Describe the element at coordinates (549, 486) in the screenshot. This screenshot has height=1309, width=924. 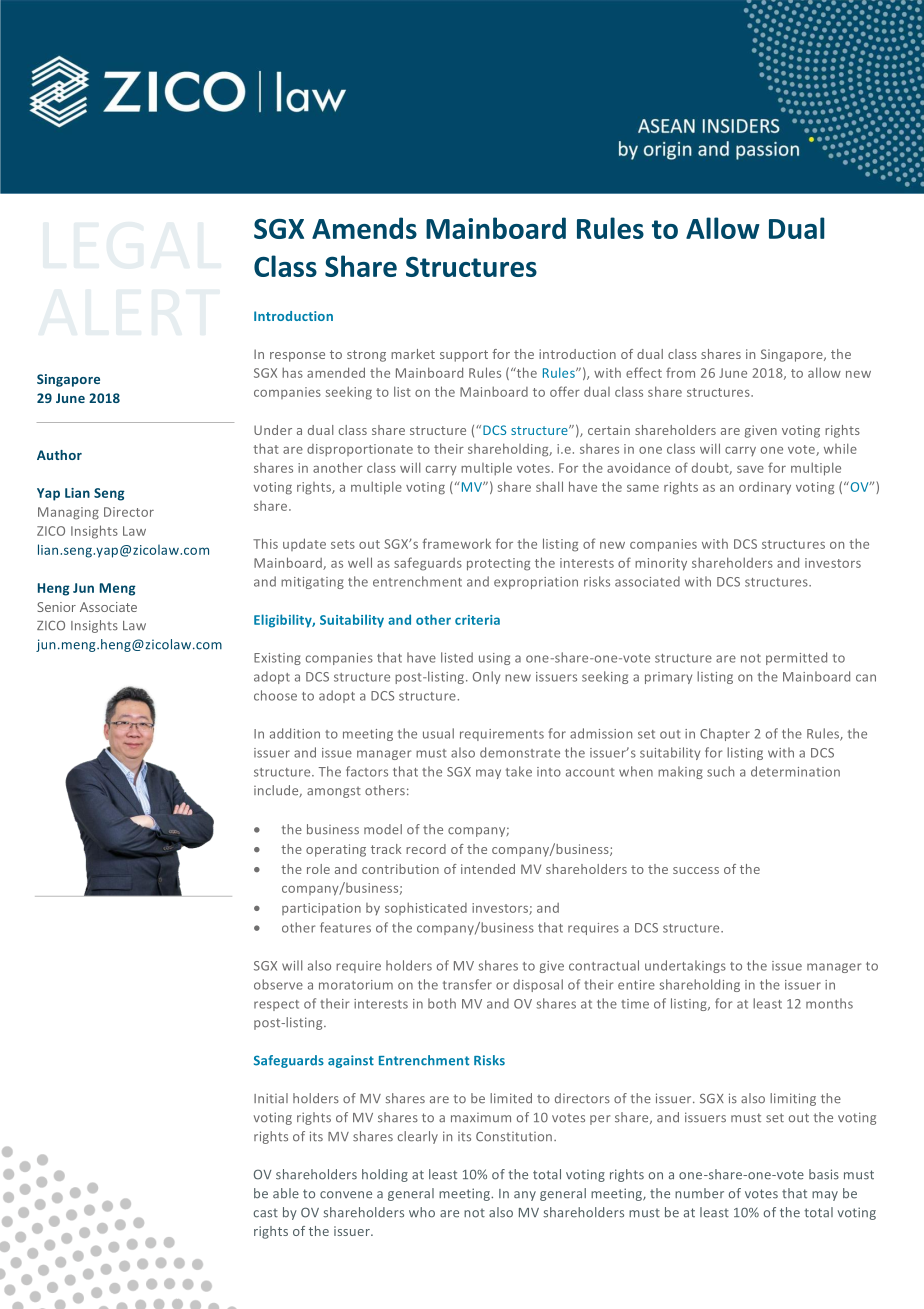
I see `shall` at that location.
